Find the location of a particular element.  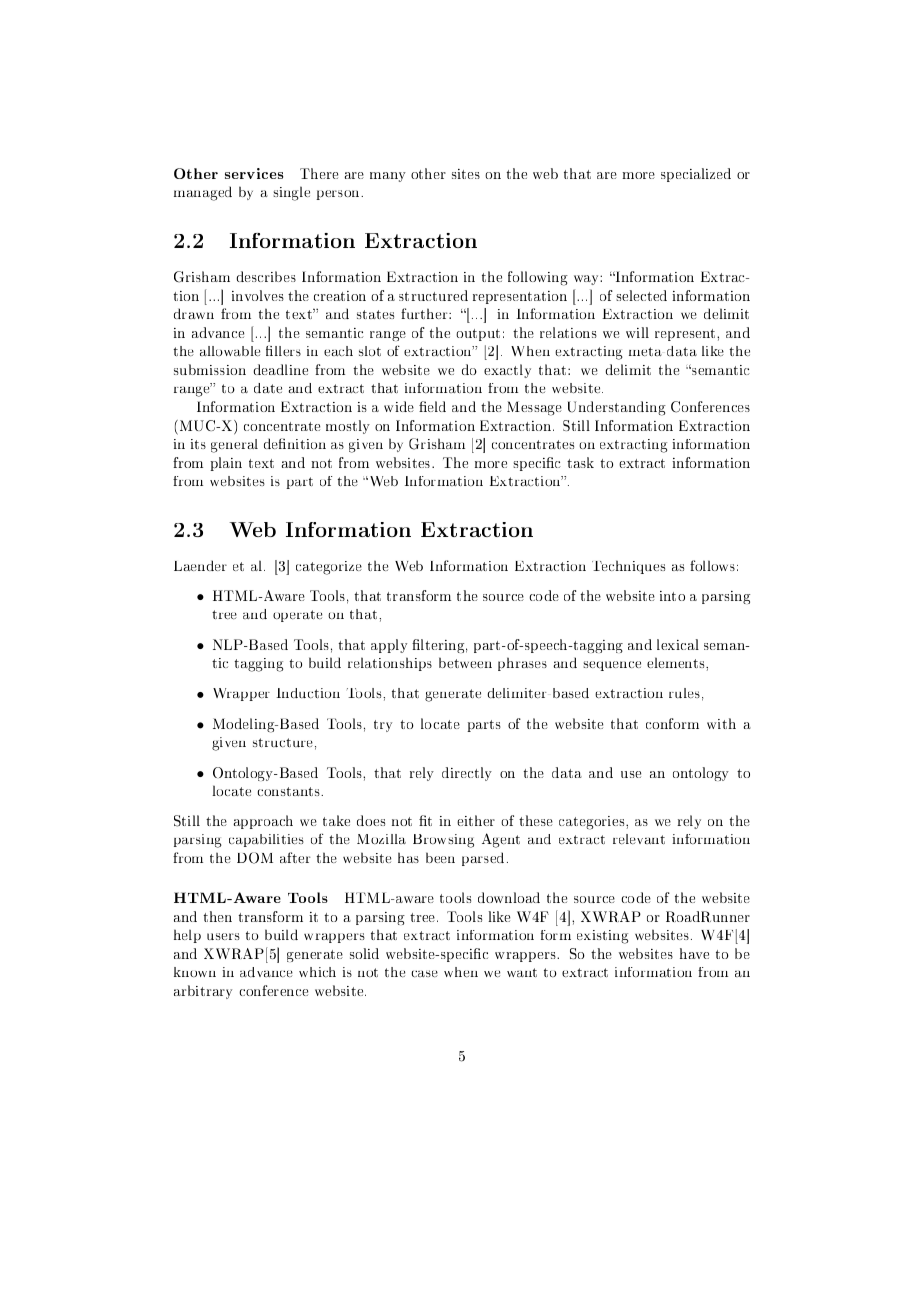

Understanding is located at coordinates (617, 408).
